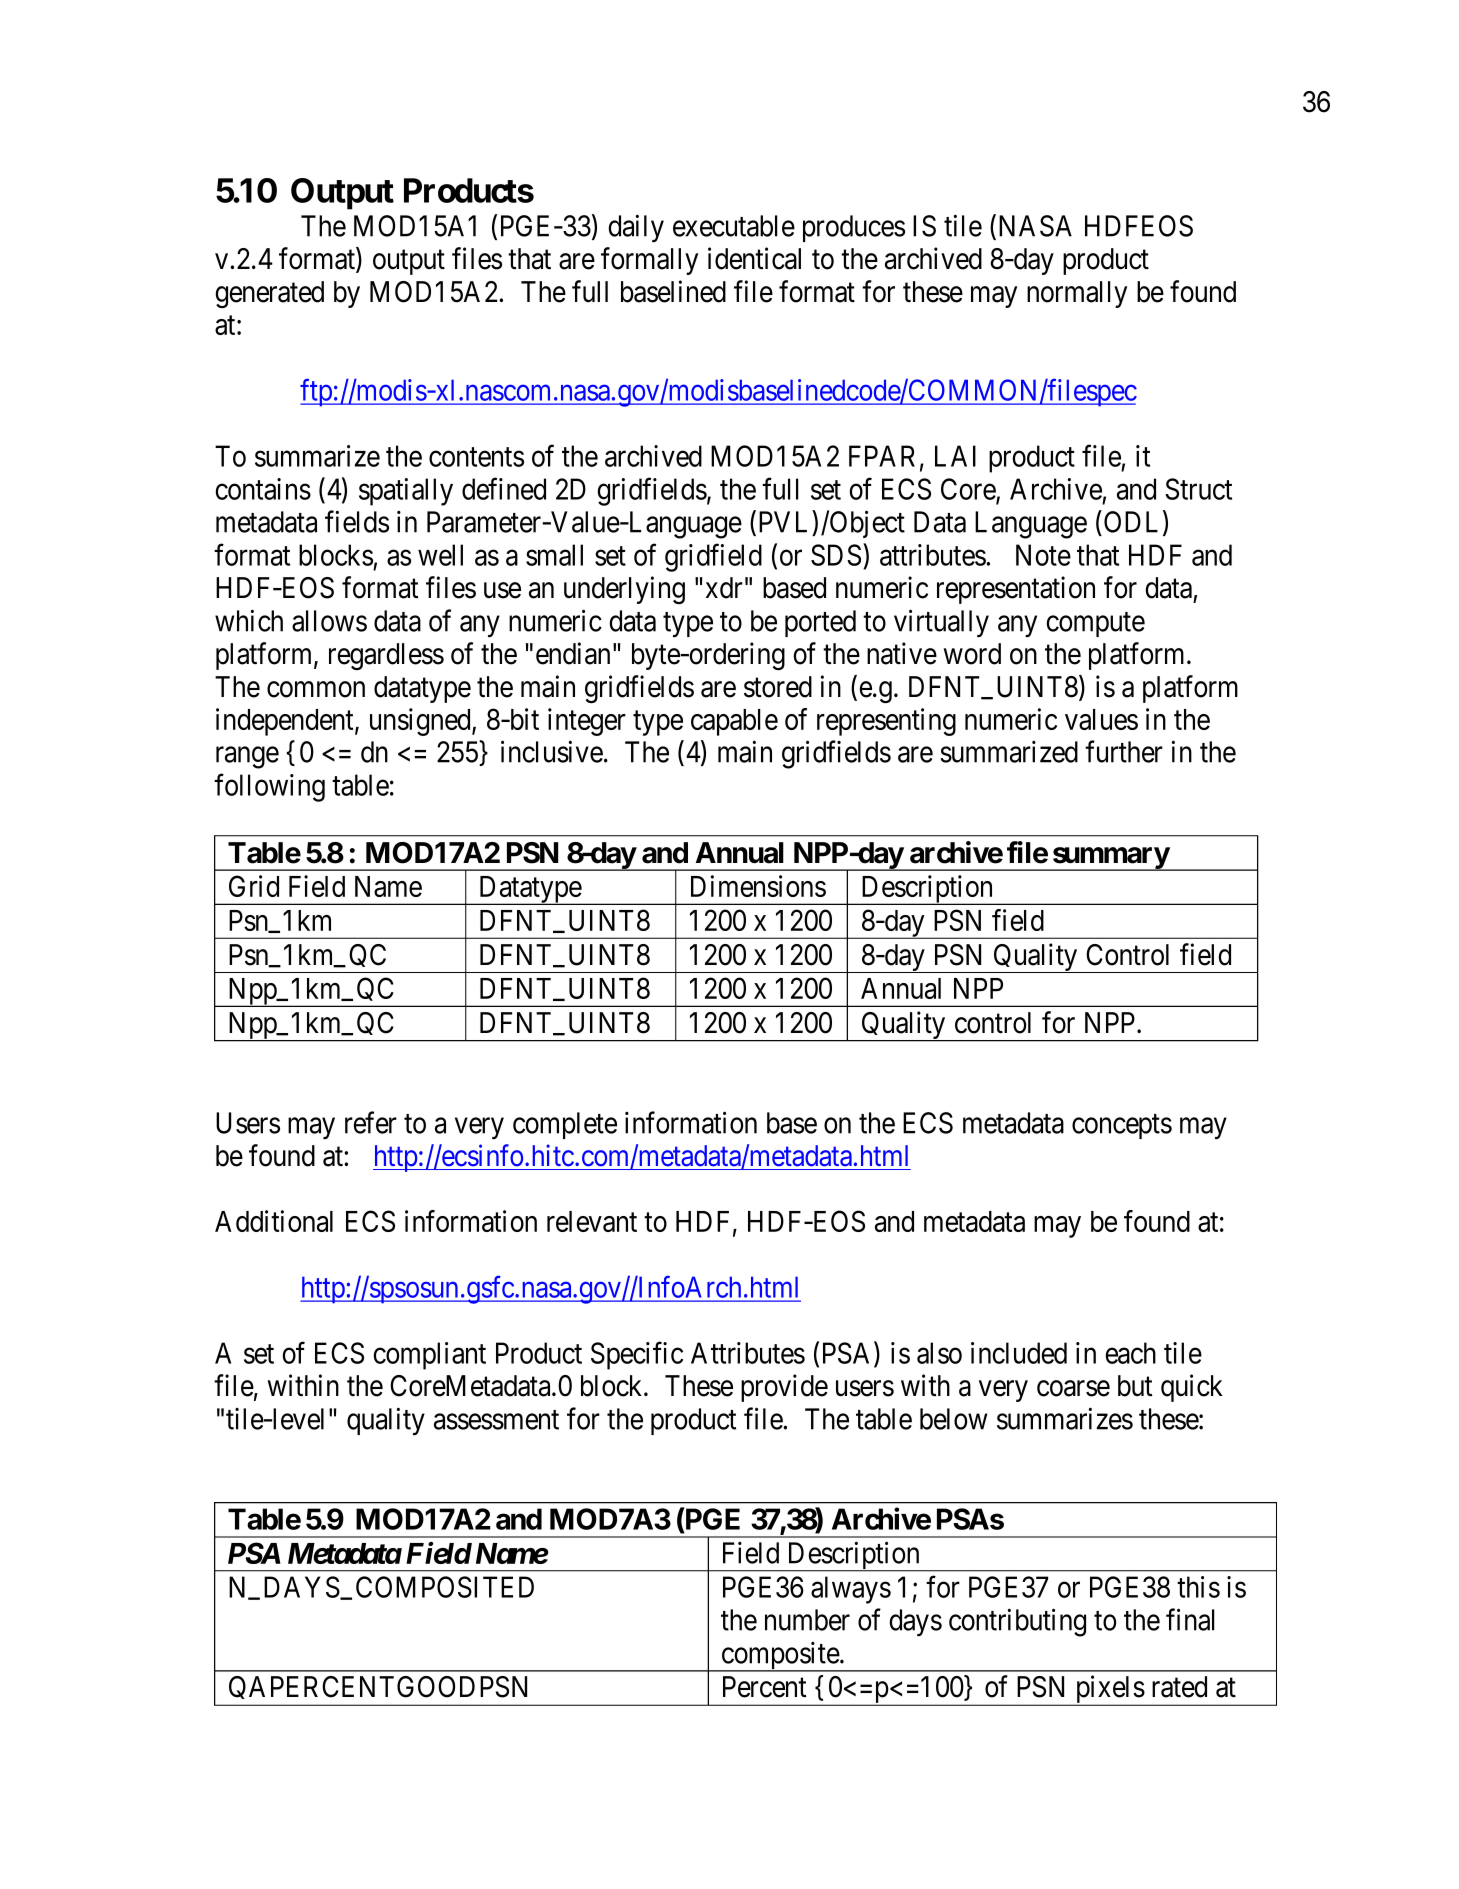 The width and height of the screenshot is (1459, 1889). What do you see at coordinates (1077, 294) in the screenshot?
I see `normally` at bounding box center [1077, 294].
